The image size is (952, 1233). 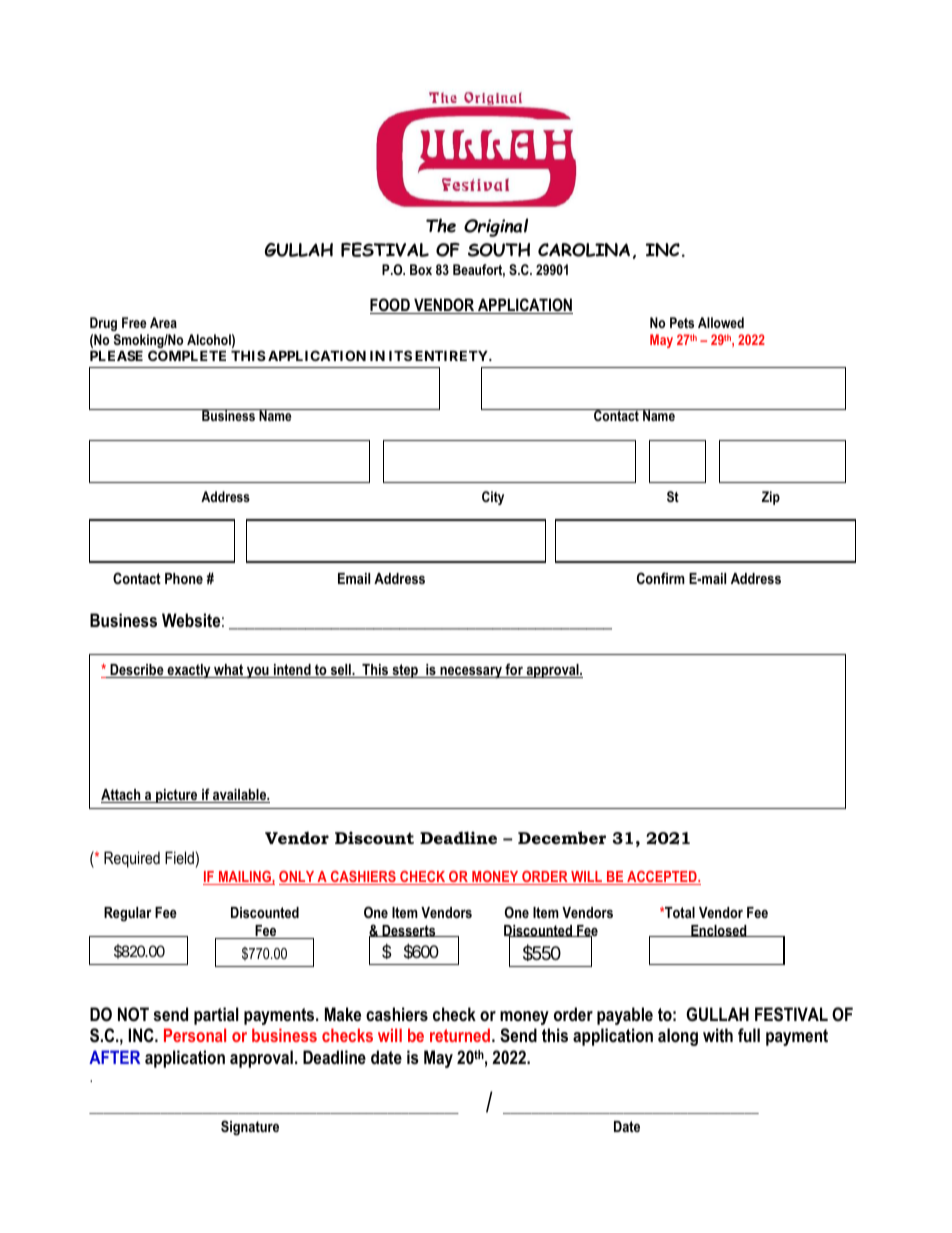 What do you see at coordinates (661, 578) in the document?
I see `Confirm` at bounding box center [661, 578].
